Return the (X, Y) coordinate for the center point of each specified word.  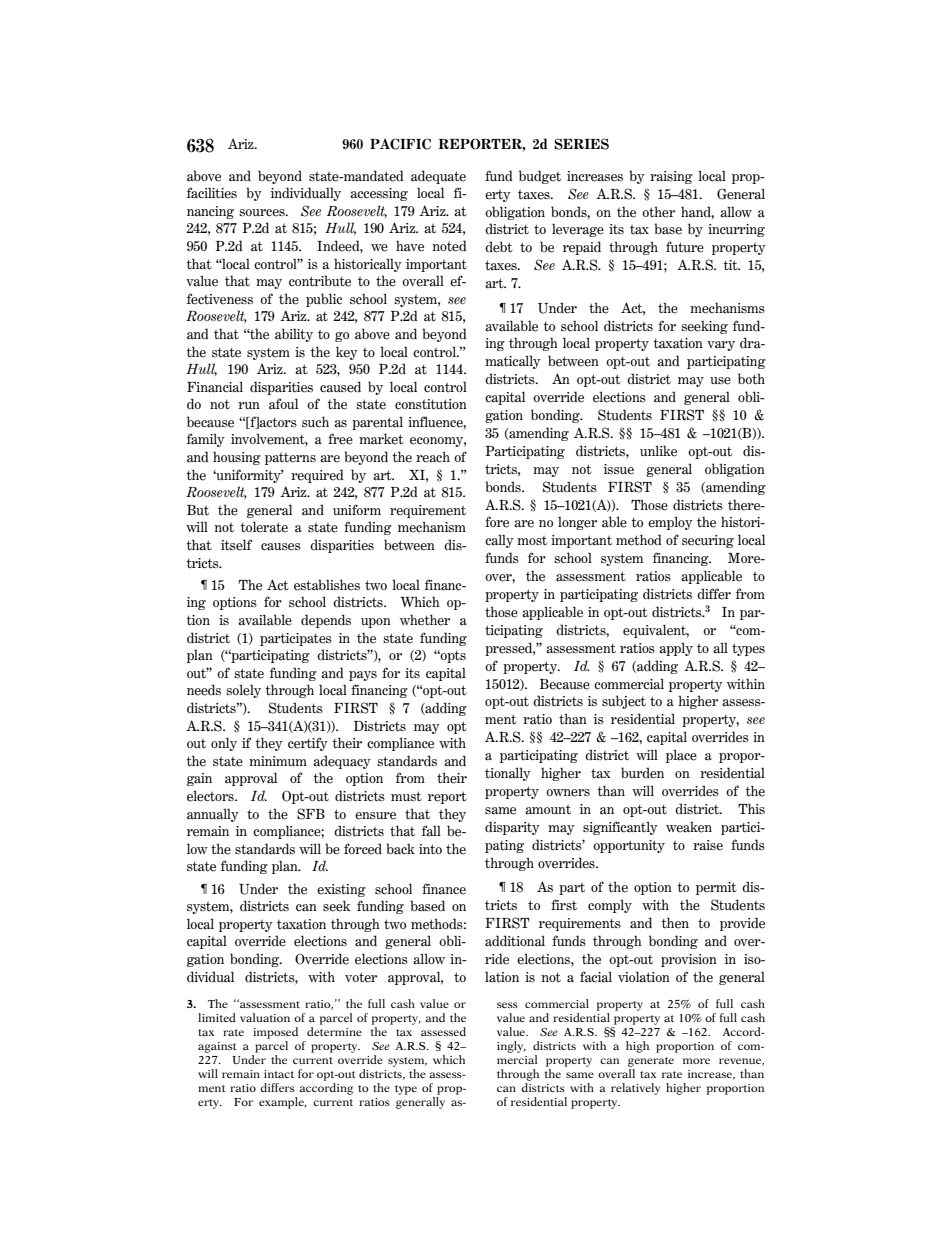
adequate (438, 177)
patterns (290, 459)
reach (433, 457)
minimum (278, 761)
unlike (658, 451)
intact (279, 1074)
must (406, 796)
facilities (212, 193)
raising (671, 177)
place (681, 756)
